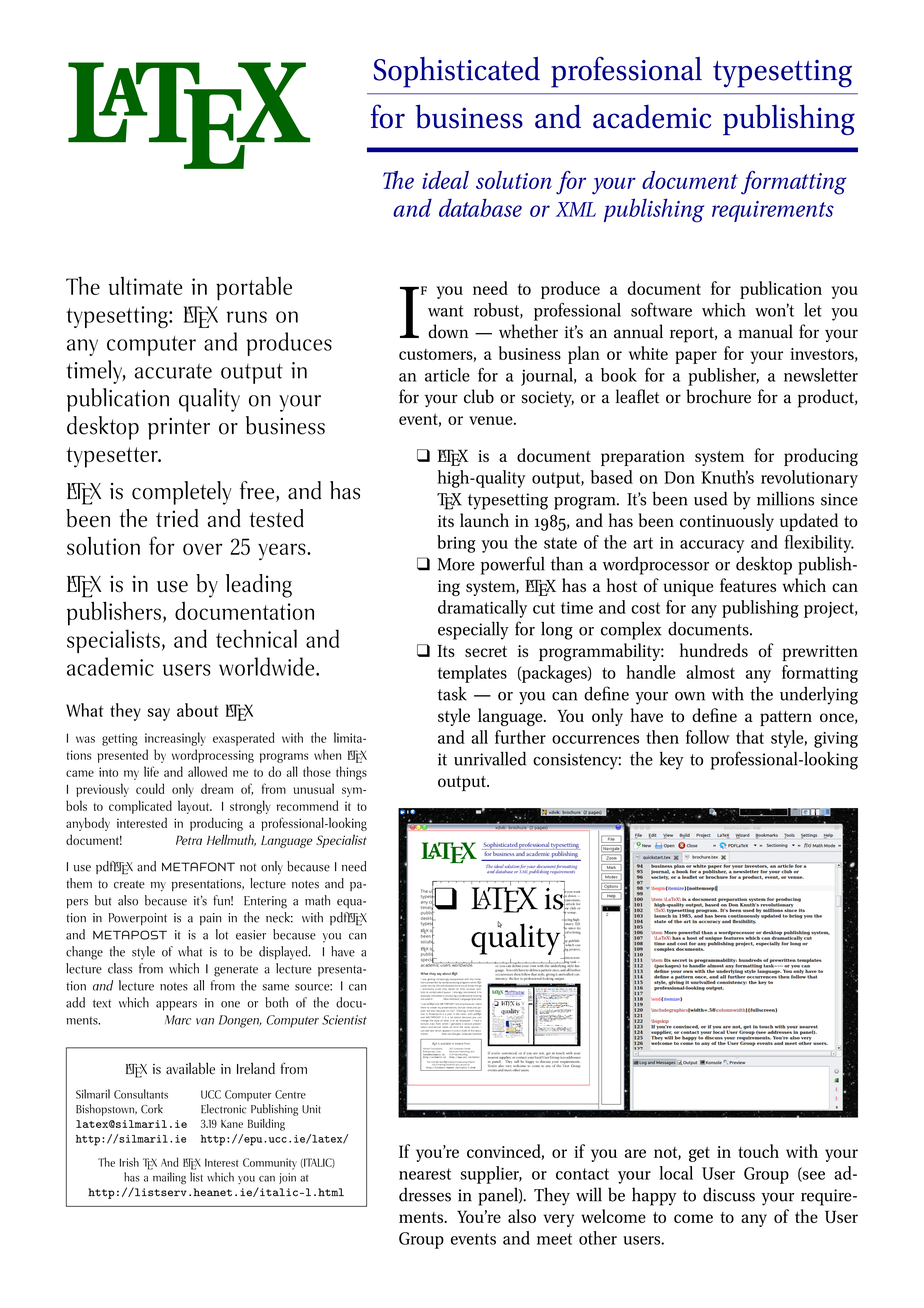 The image size is (924, 1308). Describe the element at coordinates (159, 714) in the screenshot. I see `say` at that location.
